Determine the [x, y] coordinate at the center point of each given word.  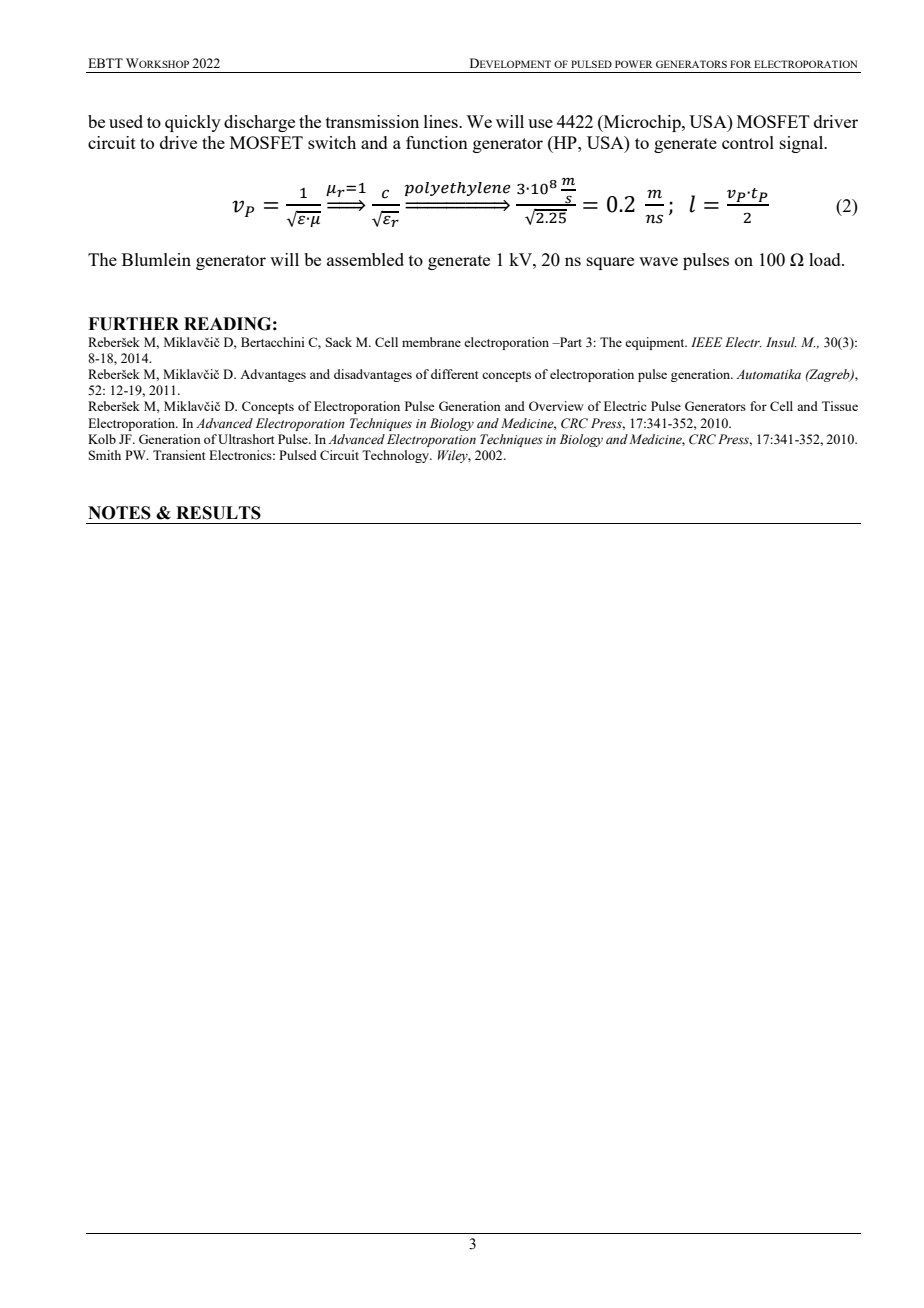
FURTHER [133, 324]
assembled [365, 259]
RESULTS [218, 513]
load [826, 259]
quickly [193, 123]
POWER [634, 64]
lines [442, 121]
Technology [397, 456]
